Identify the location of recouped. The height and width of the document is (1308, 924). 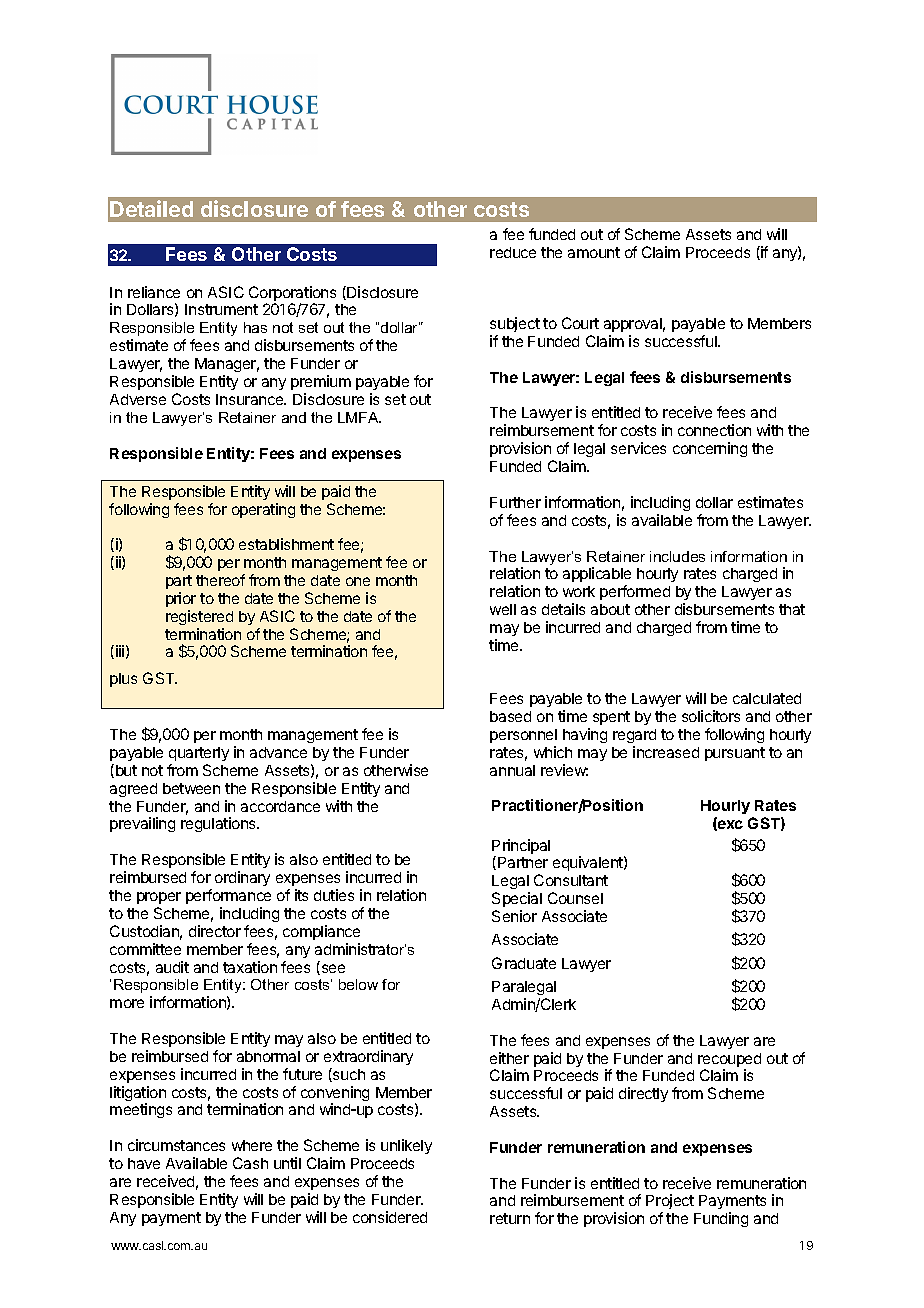
(729, 1061).
